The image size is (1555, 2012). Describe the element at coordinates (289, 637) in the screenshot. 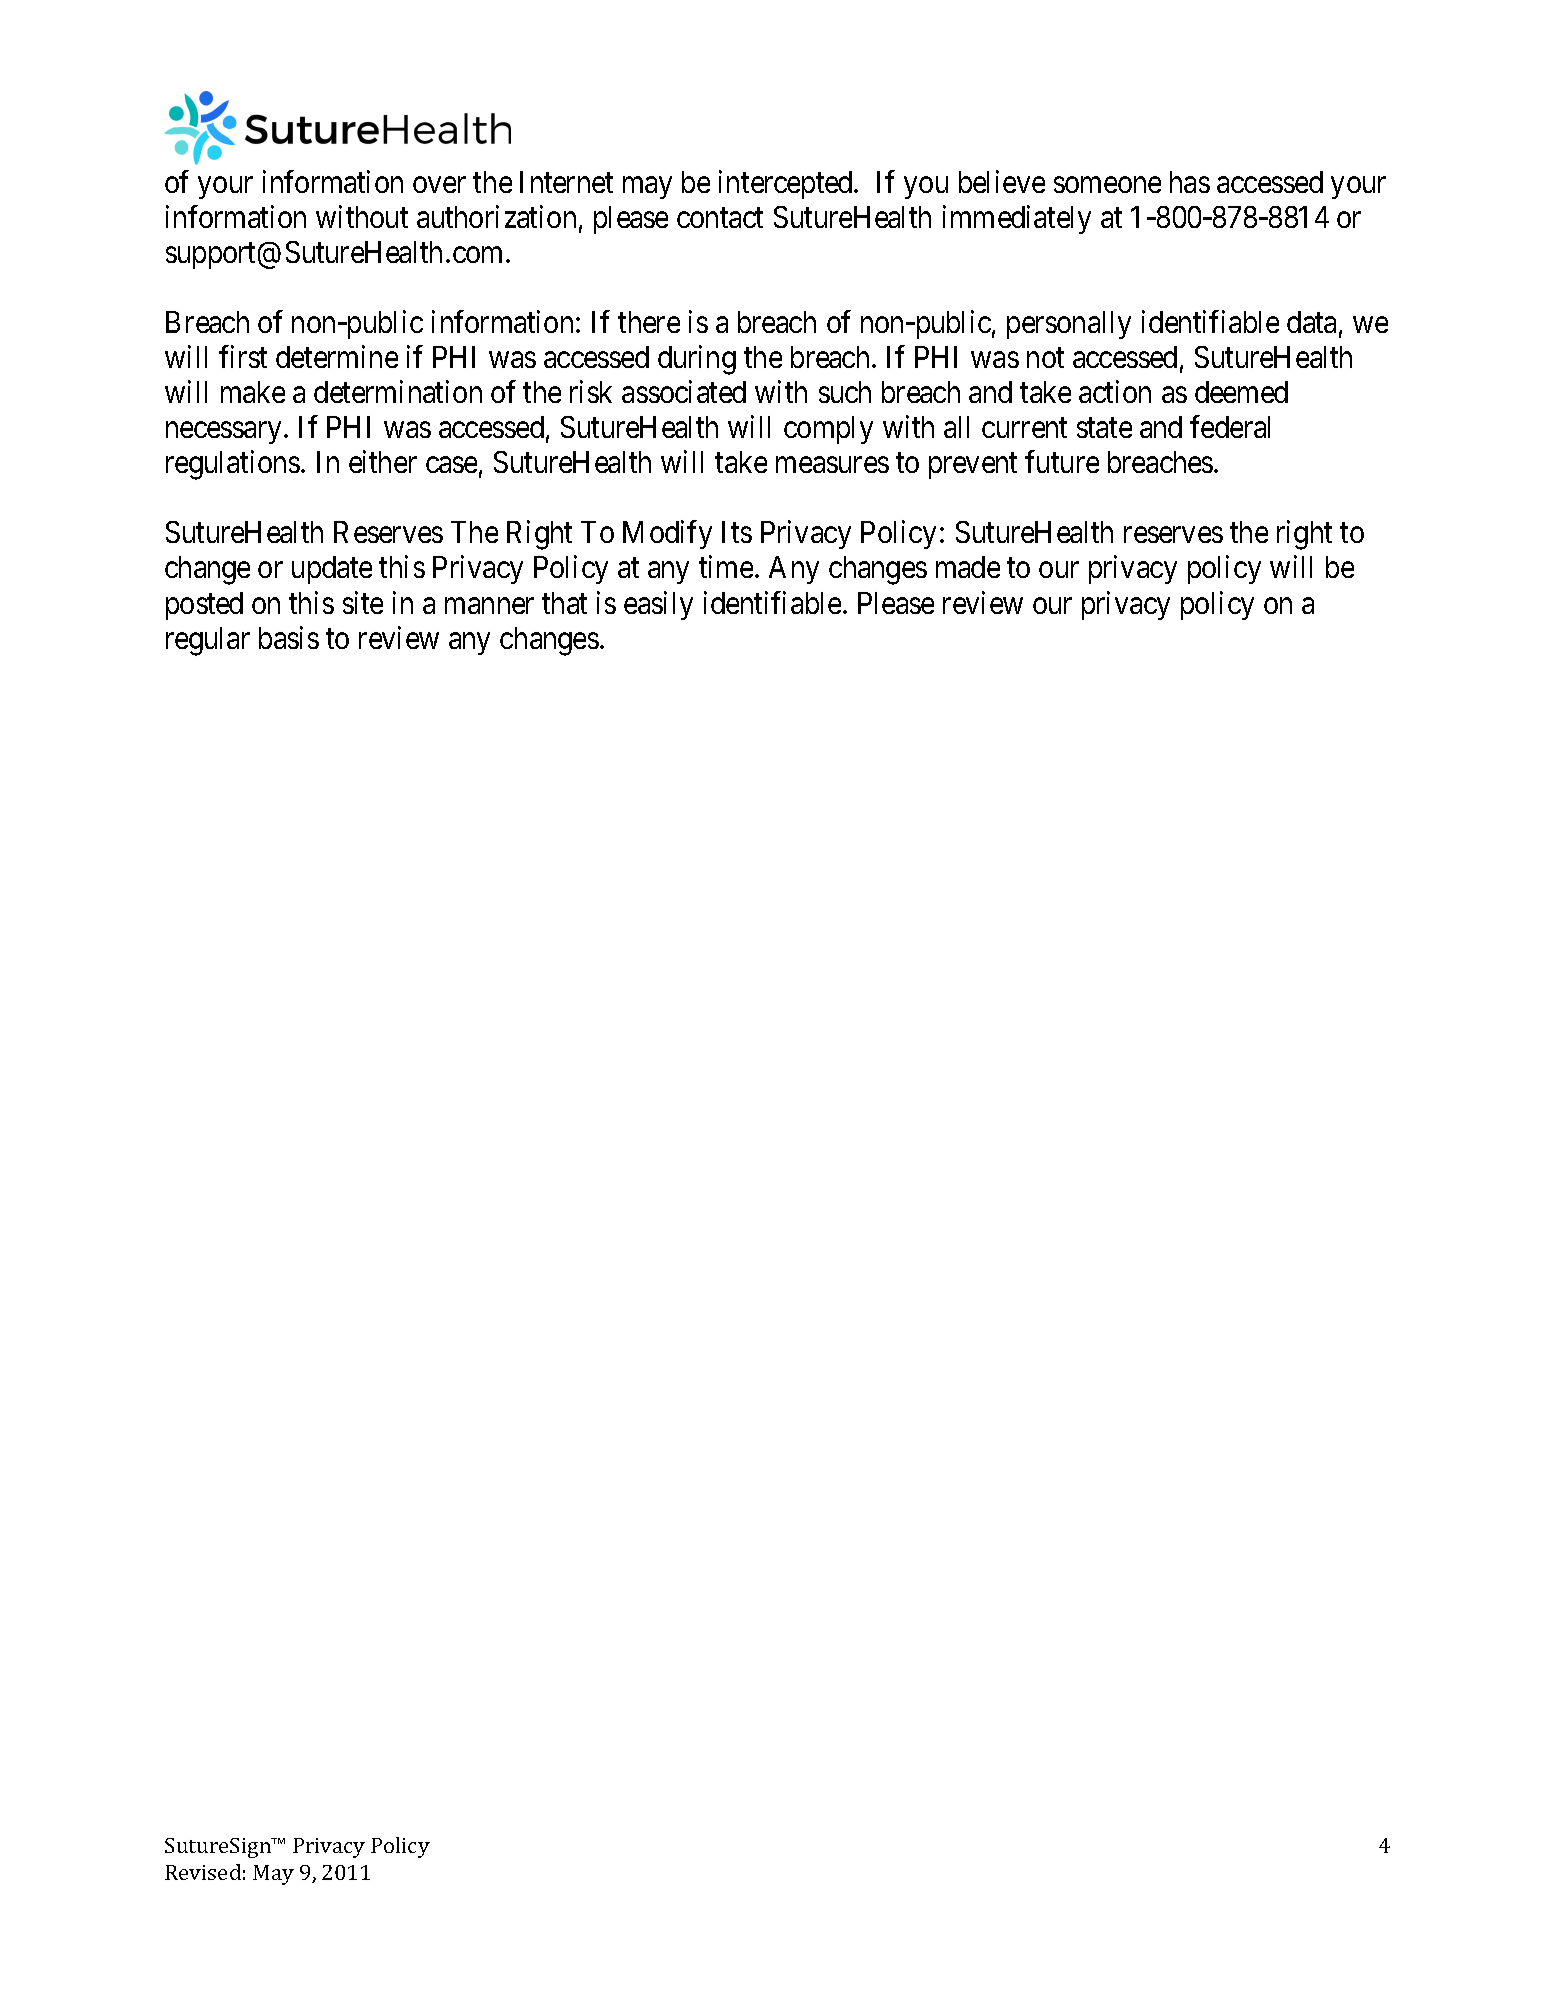

I see `basis` at that location.
